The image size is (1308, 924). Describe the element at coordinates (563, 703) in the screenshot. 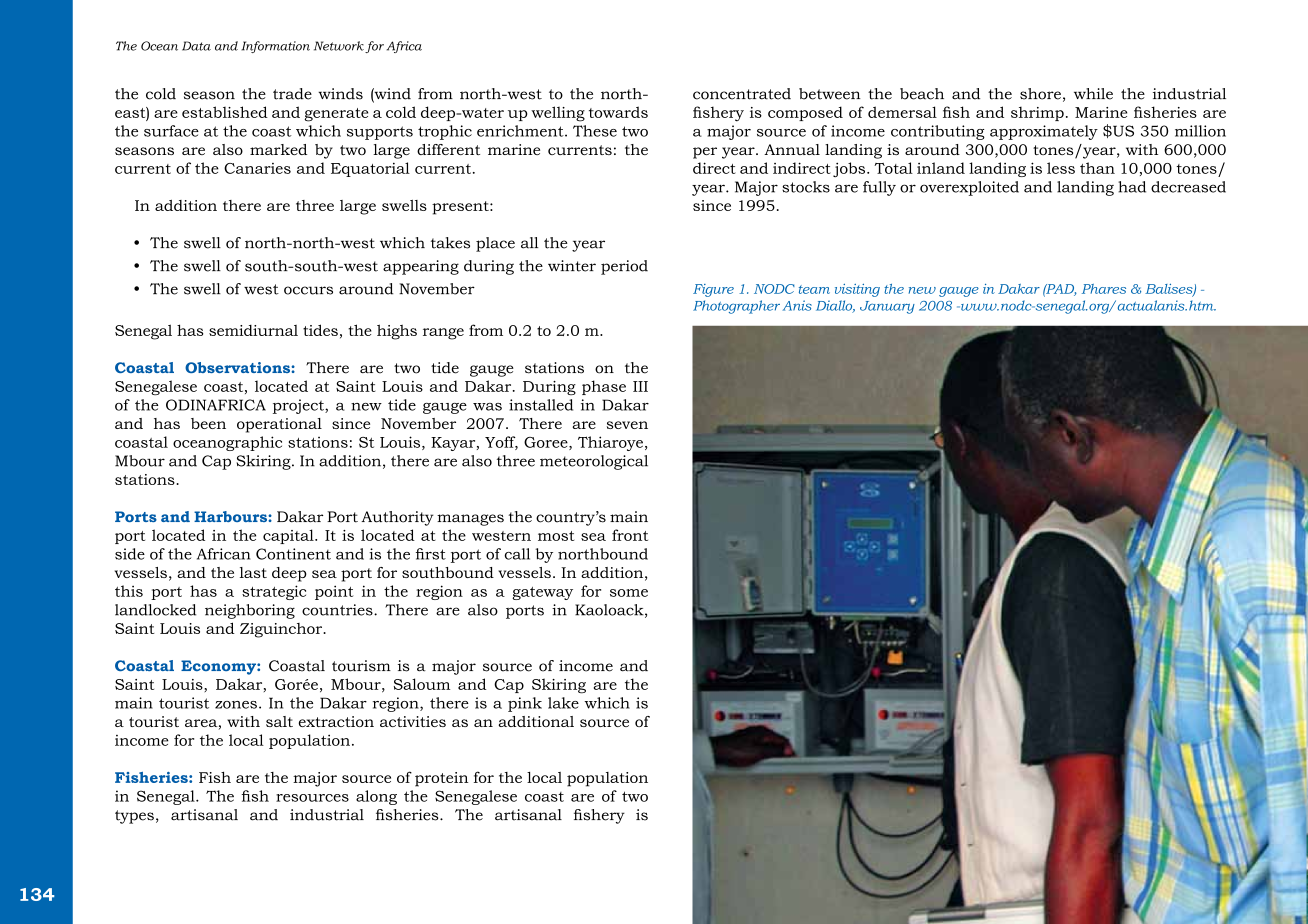

I see `lake` at that location.
